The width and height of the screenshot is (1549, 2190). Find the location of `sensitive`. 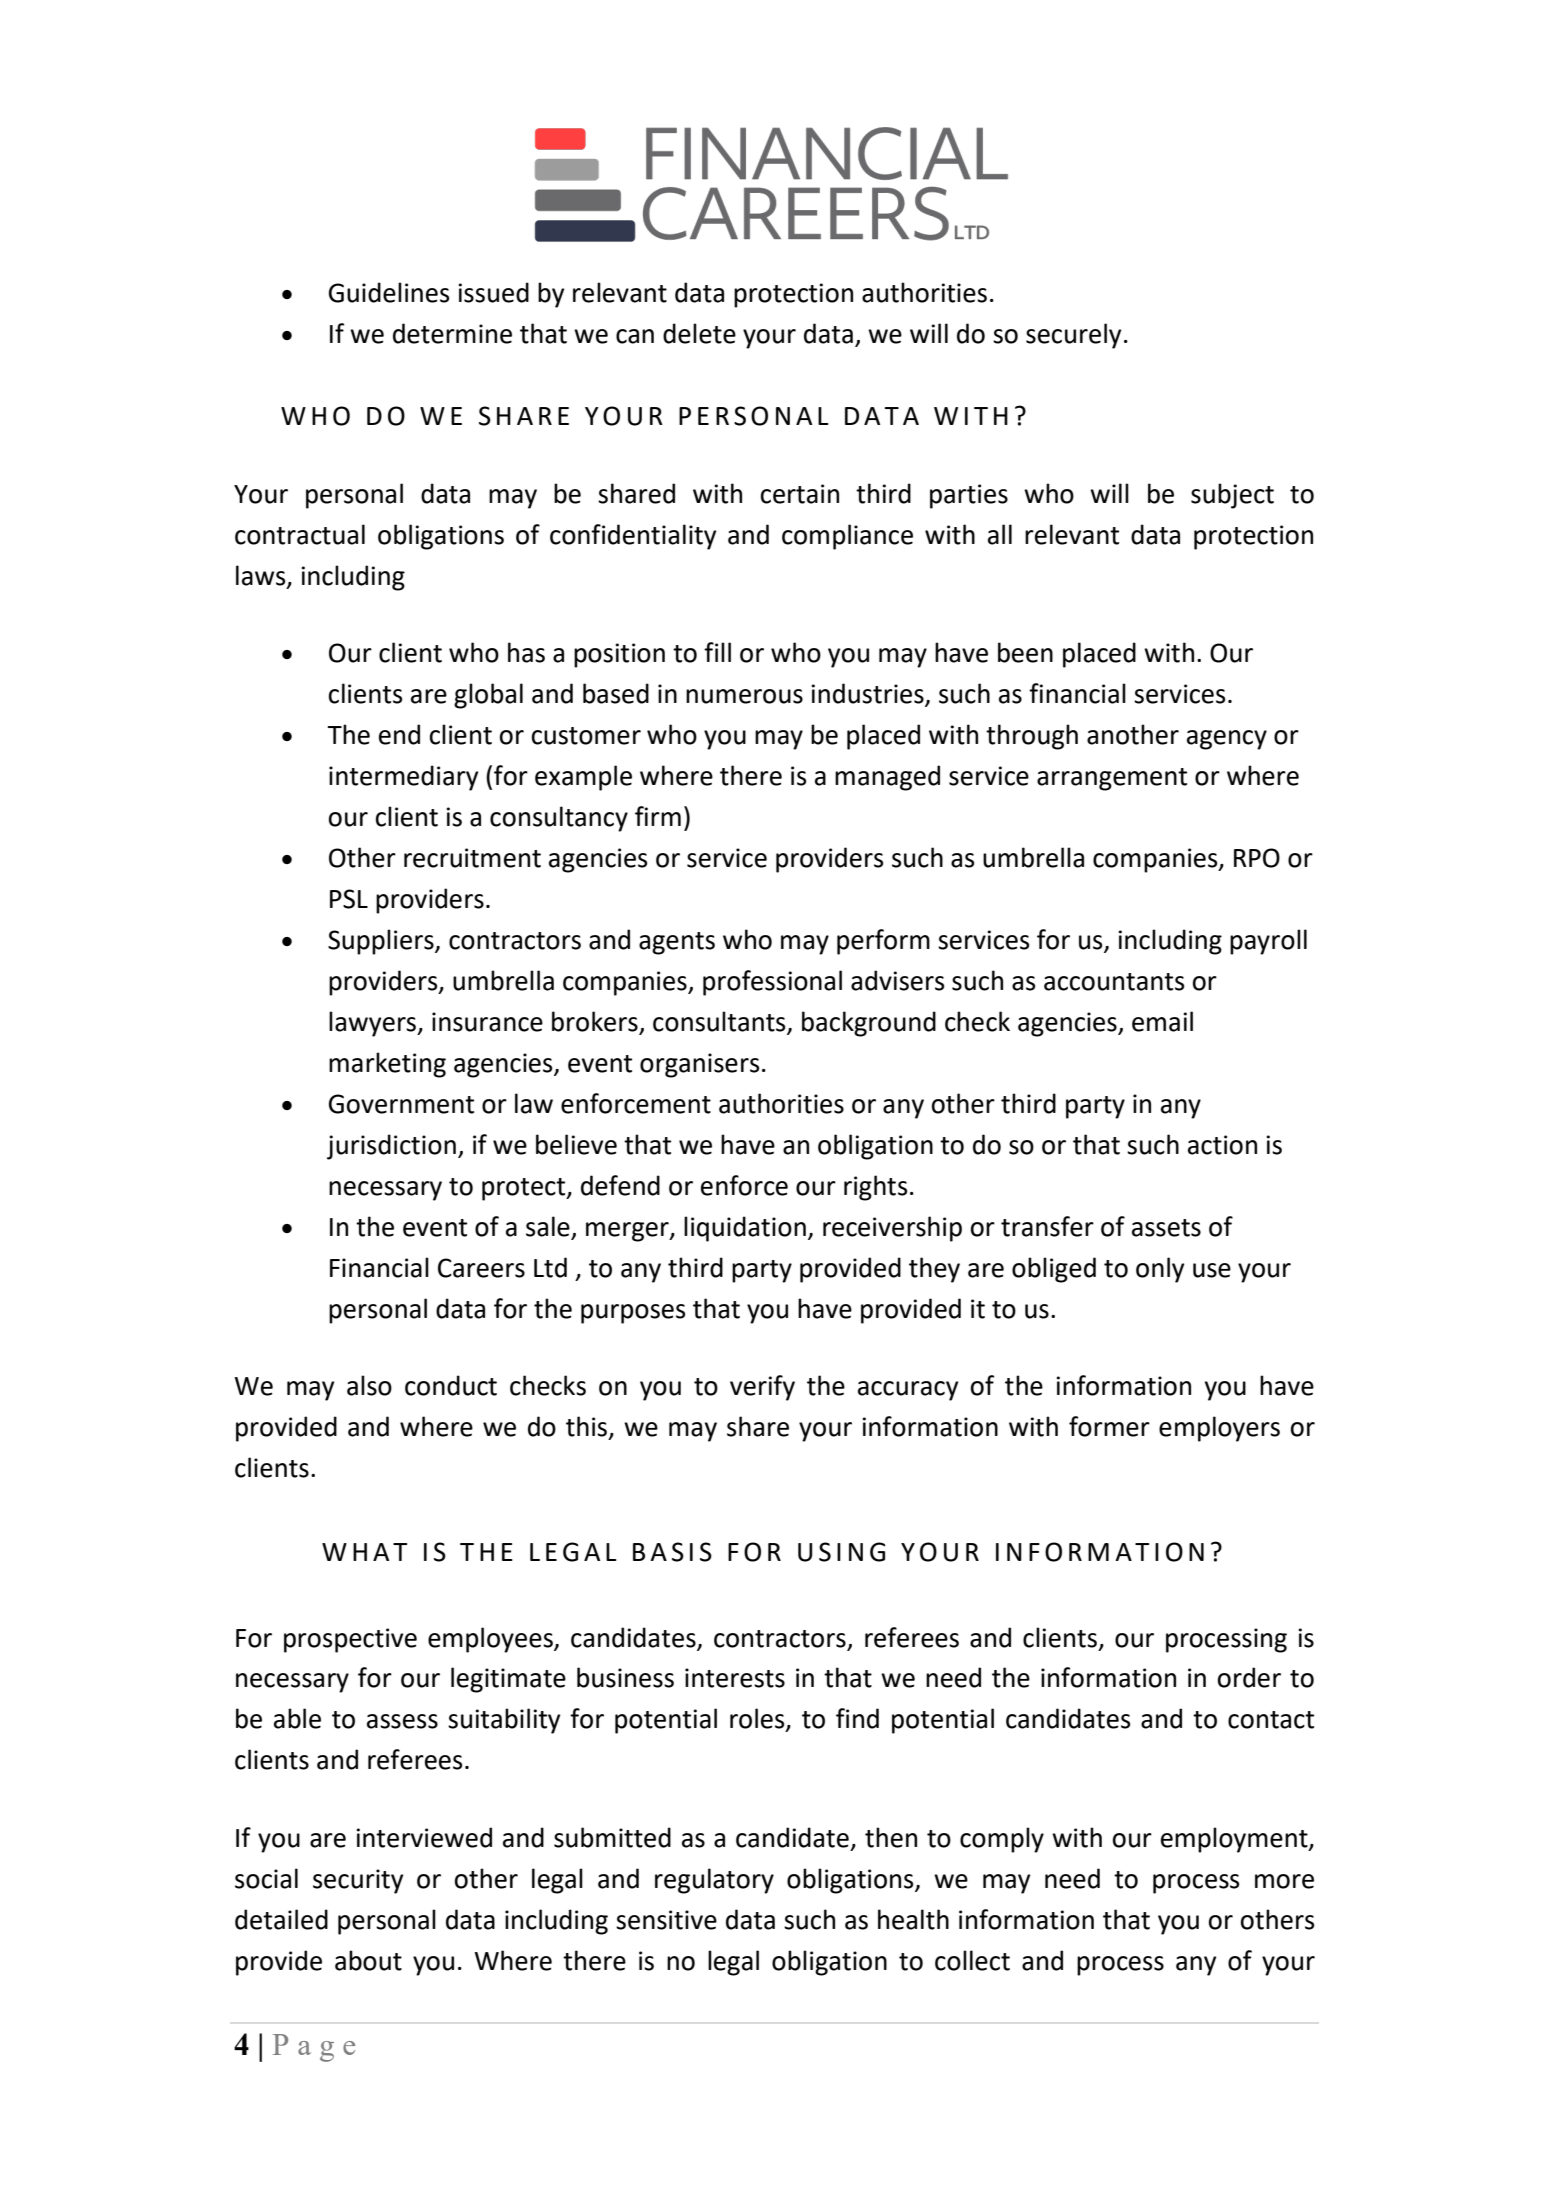

sensitive is located at coordinates (666, 1920).
